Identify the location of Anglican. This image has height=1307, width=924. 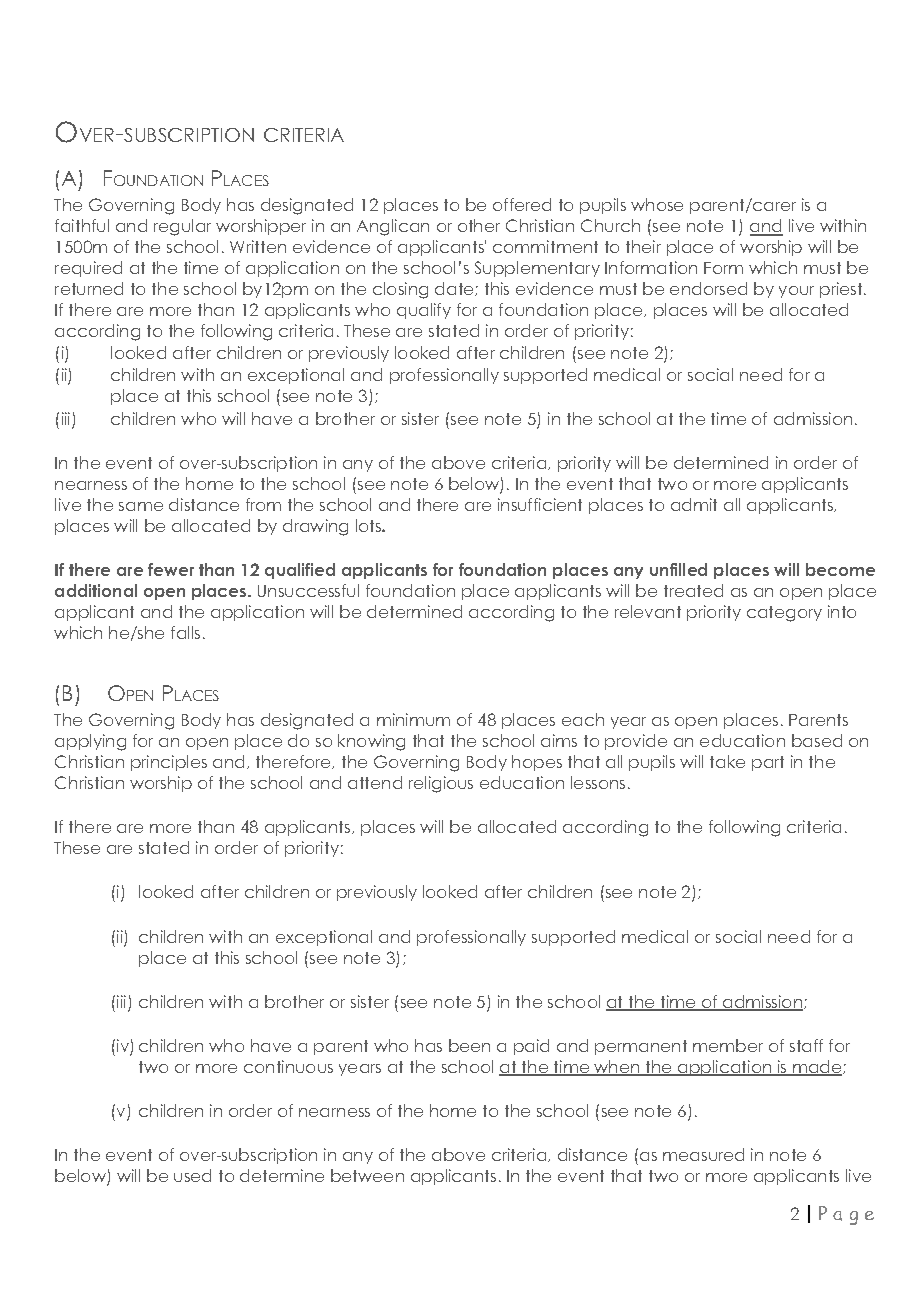
(393, 227).
